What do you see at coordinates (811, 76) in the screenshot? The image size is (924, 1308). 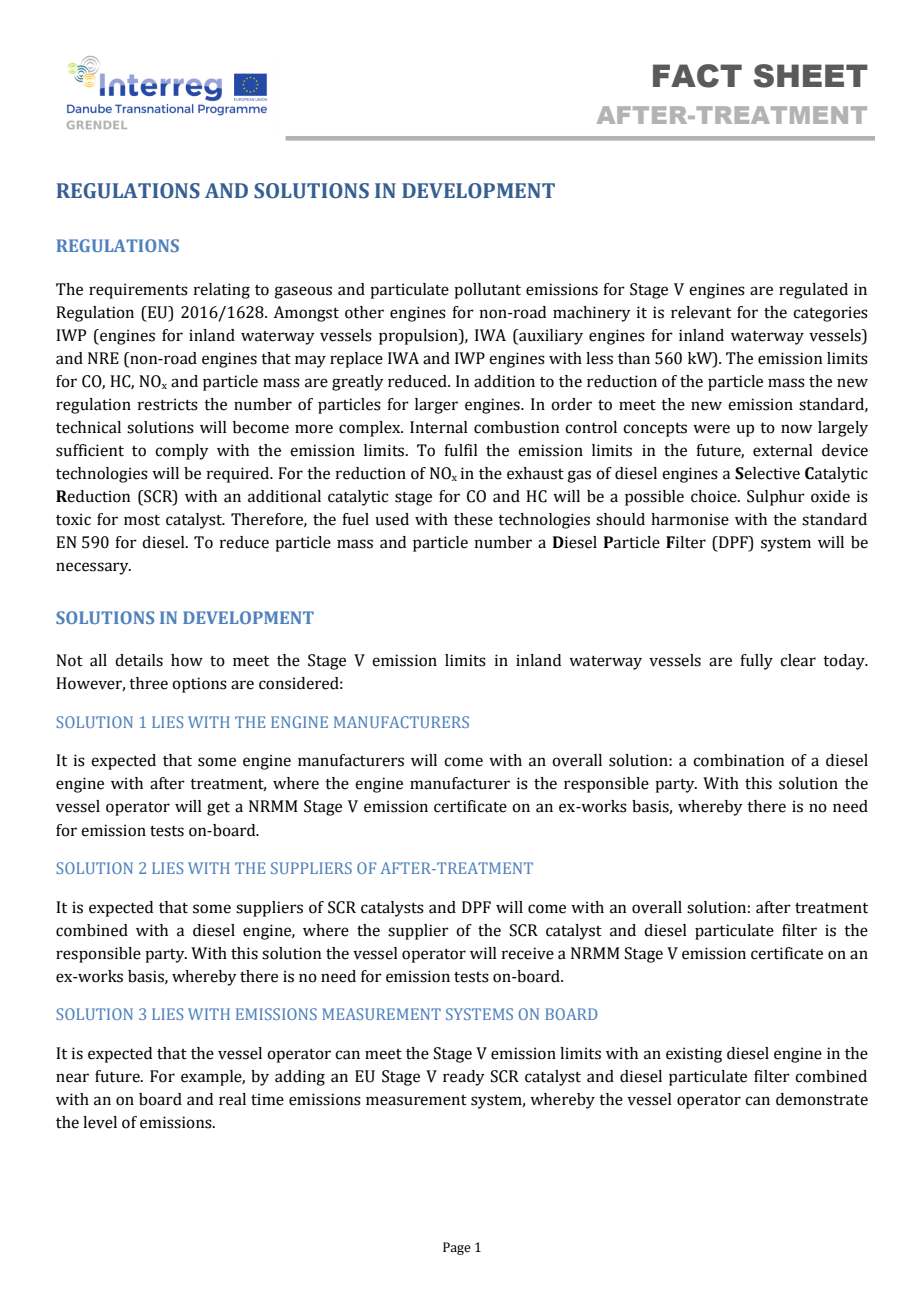 I see `SHEET` at bounding box center [811, 76].
